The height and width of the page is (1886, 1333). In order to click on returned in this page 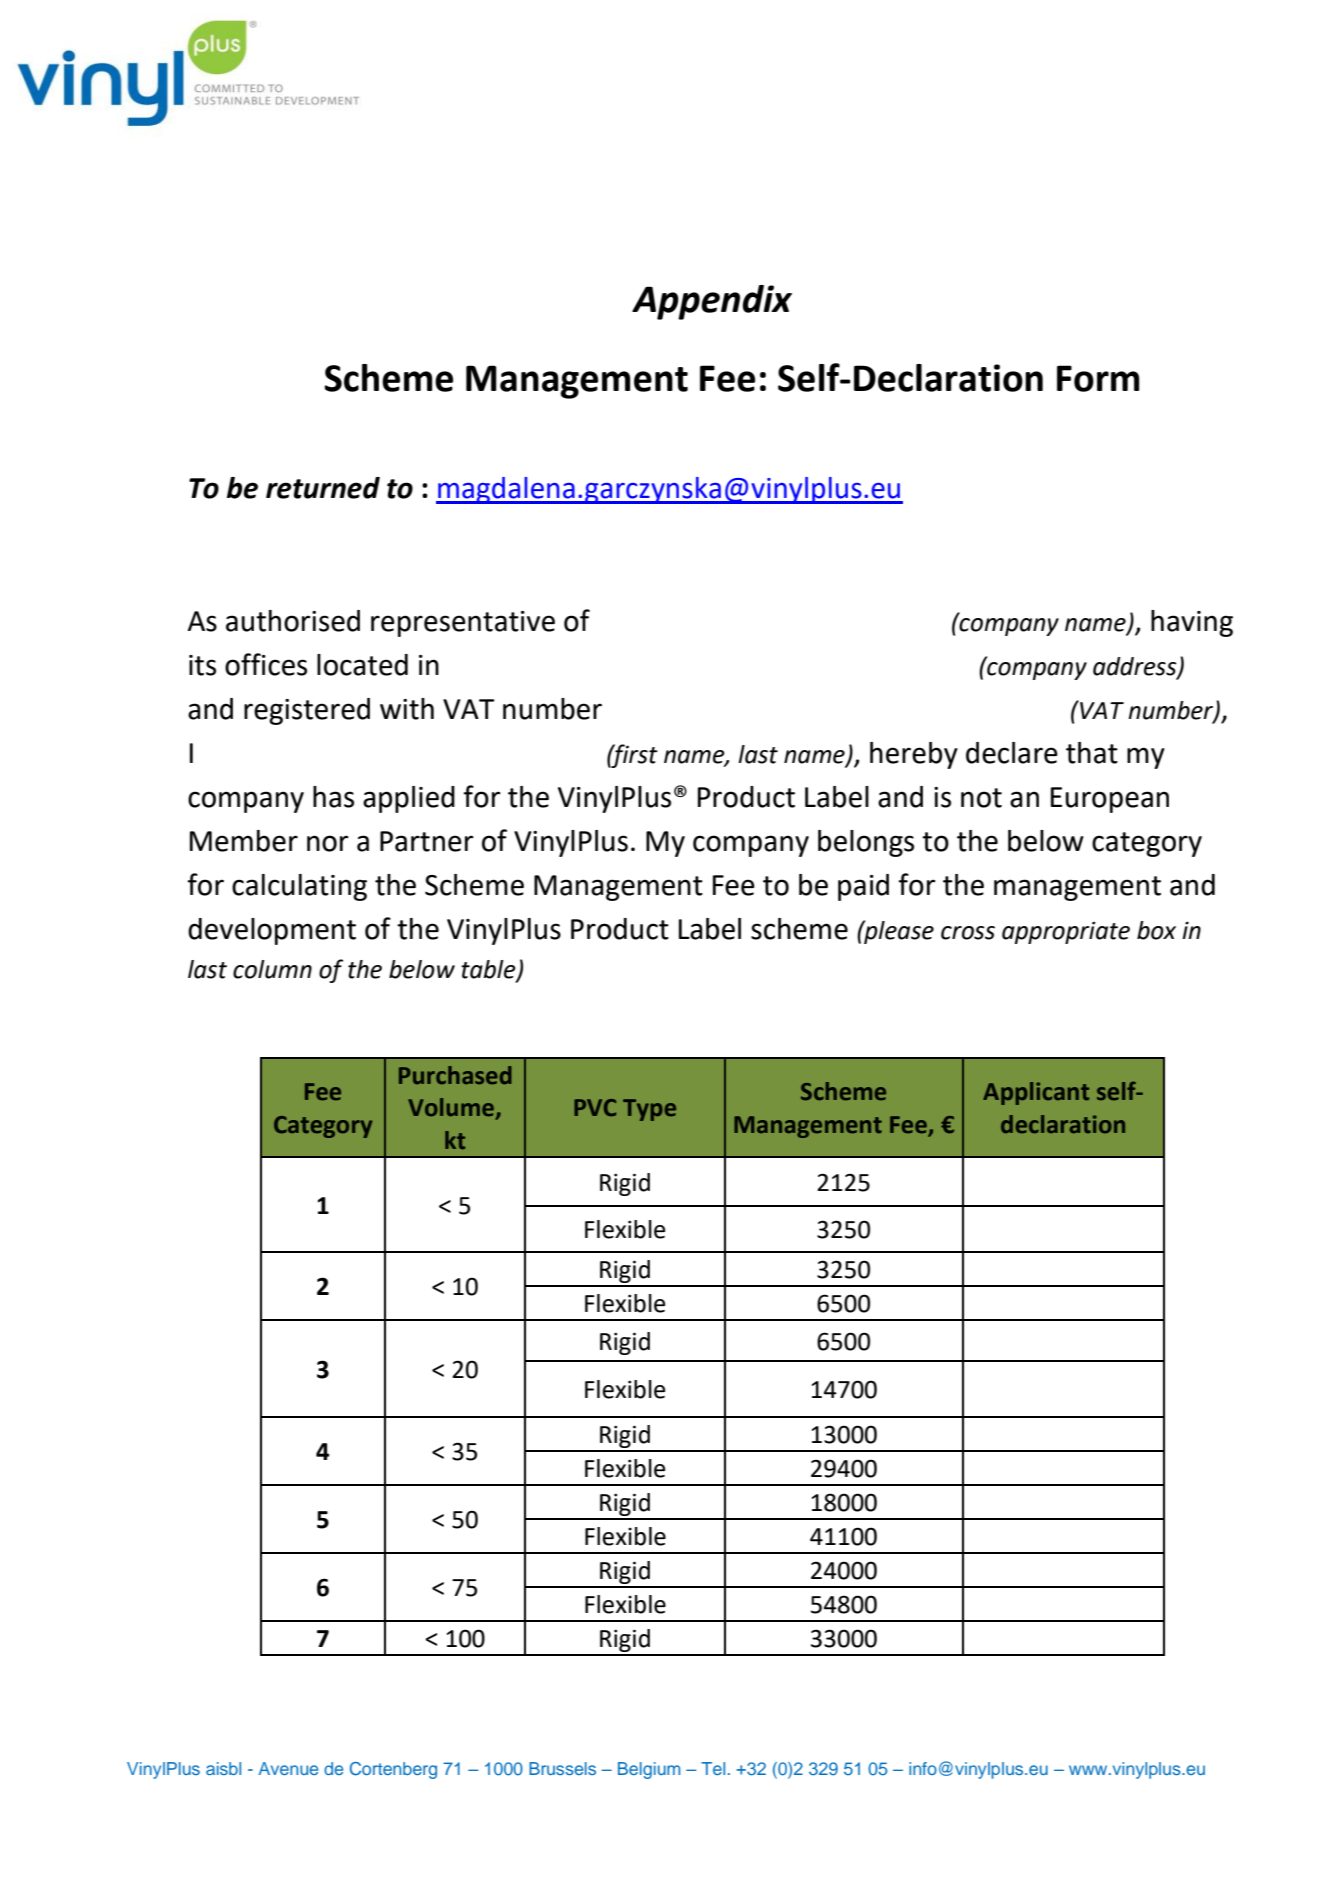, I will do `click(323, 488)`.
